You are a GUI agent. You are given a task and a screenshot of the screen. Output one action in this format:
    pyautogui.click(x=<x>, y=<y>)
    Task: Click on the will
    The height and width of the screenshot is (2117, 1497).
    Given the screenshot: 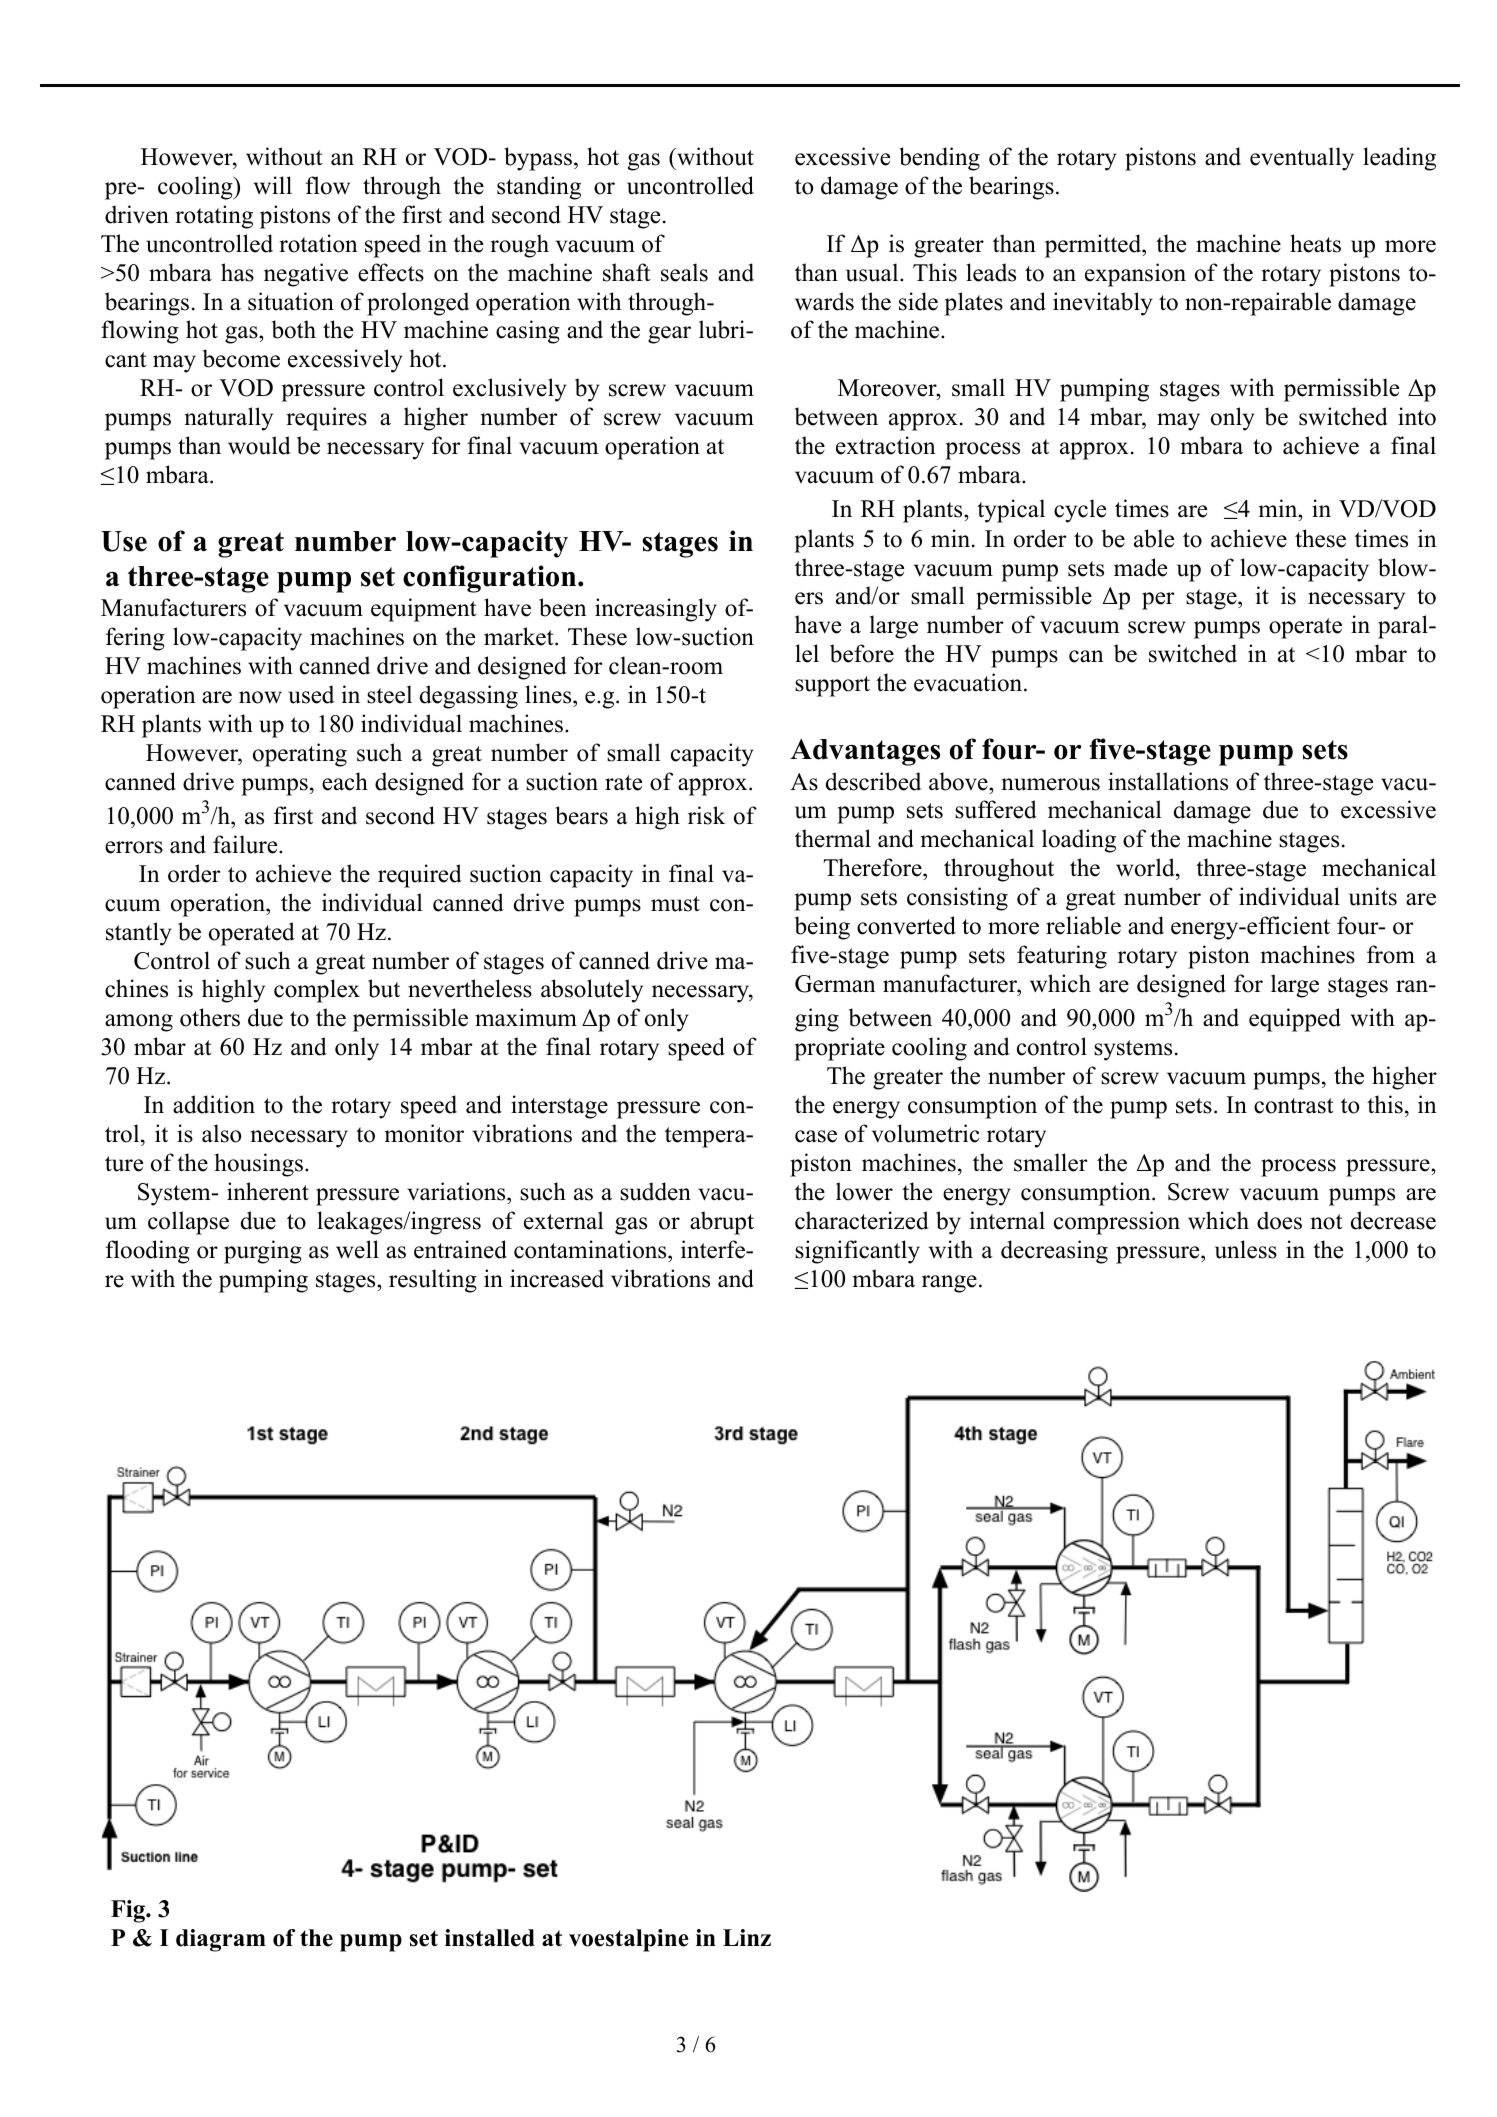 What is the action you would take?
    pyautogui.click(x=273, y=185)
